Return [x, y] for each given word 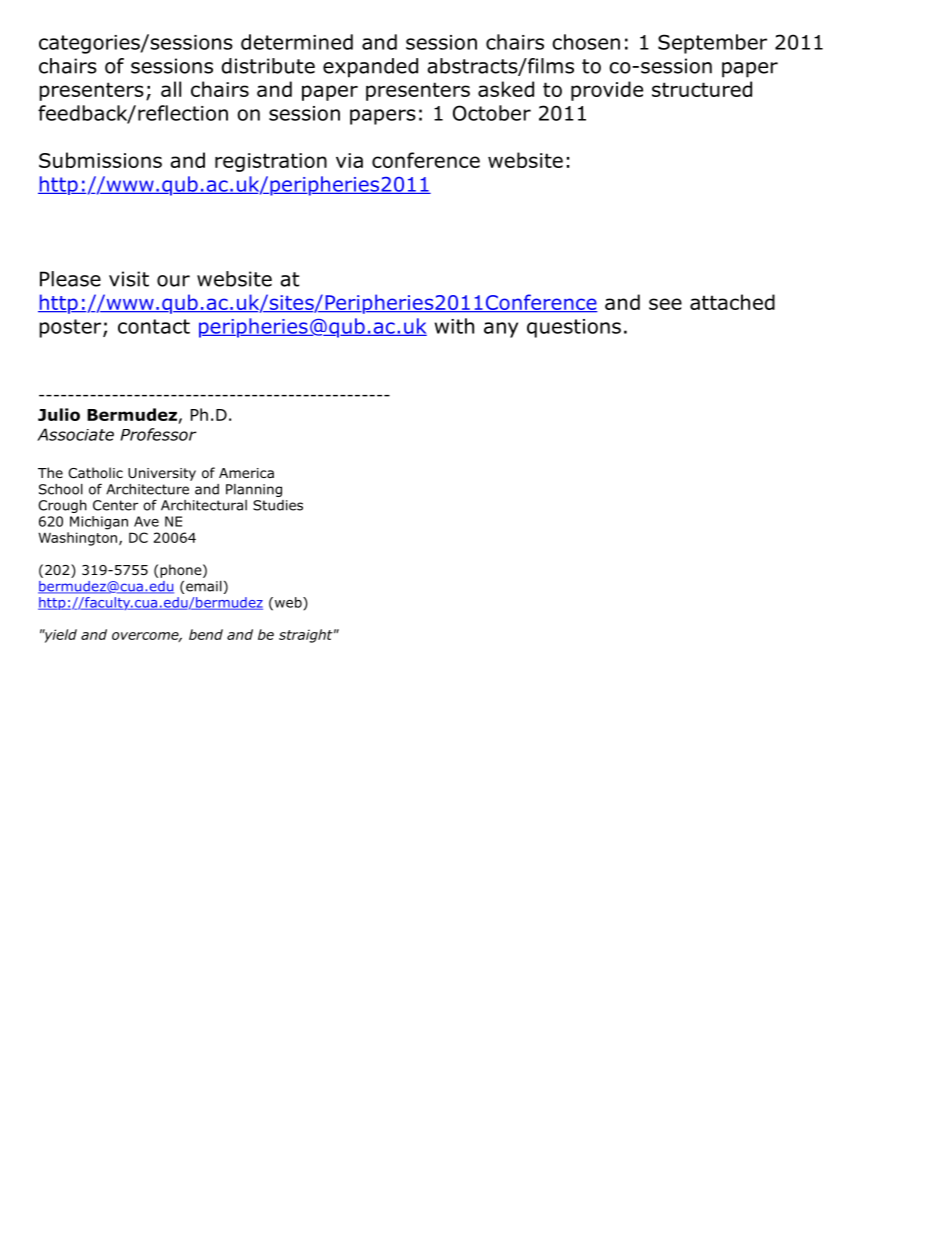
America [246, 473]
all [171, 89]
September [712, 44]
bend [206, 634]
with [454, 326]
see [665, 304]
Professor [158, 434]
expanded [370, 68]
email [204, 586]
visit [129, 279]
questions [574, 328]
